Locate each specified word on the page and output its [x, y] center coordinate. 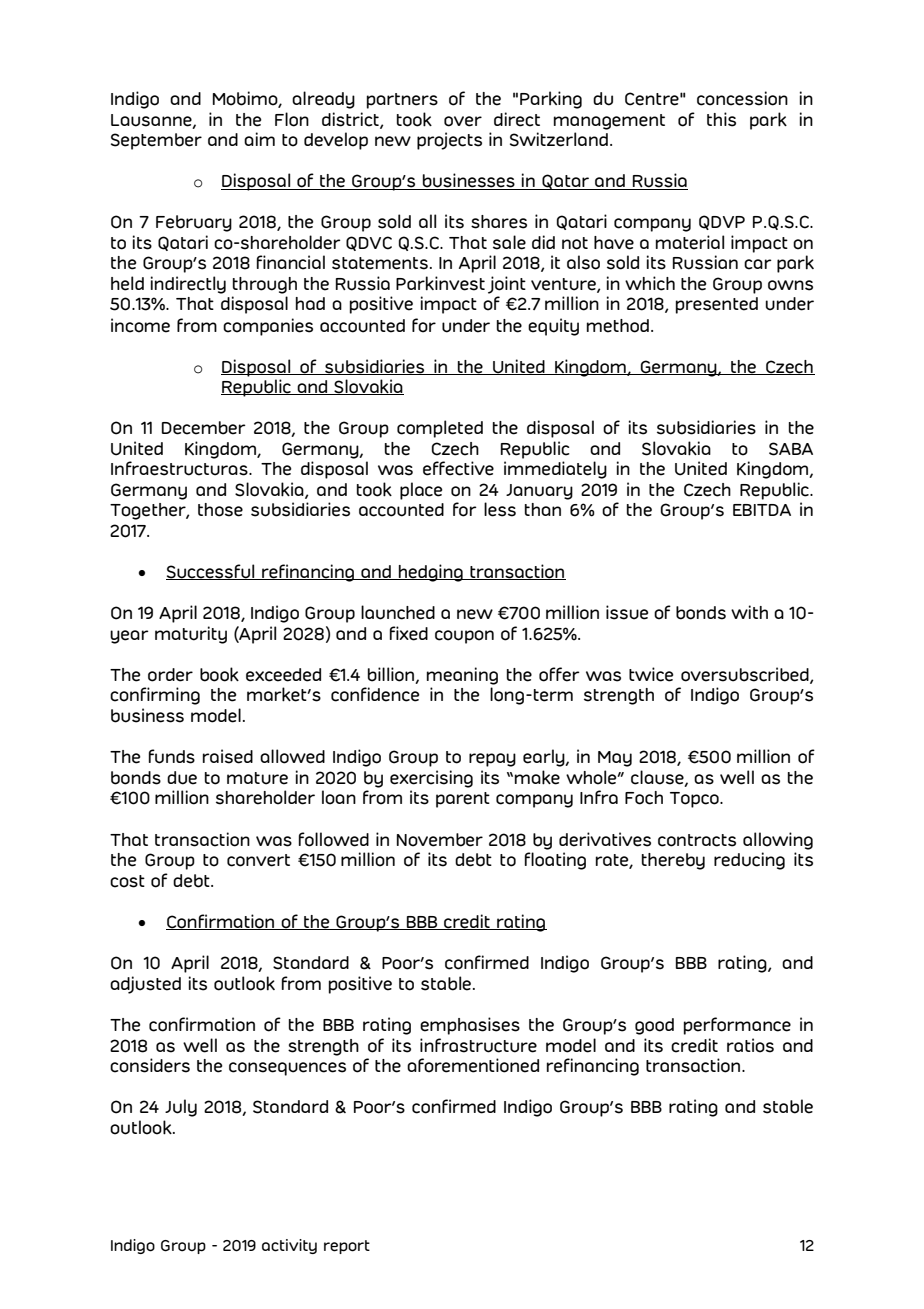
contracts [697, 840]
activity [289, 1246]
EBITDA [762, 510]
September [156, 141]
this [721, 119]
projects [449, 141]
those [220, 510]
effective [458, 468]
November [440, 840]
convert [258, 860]
